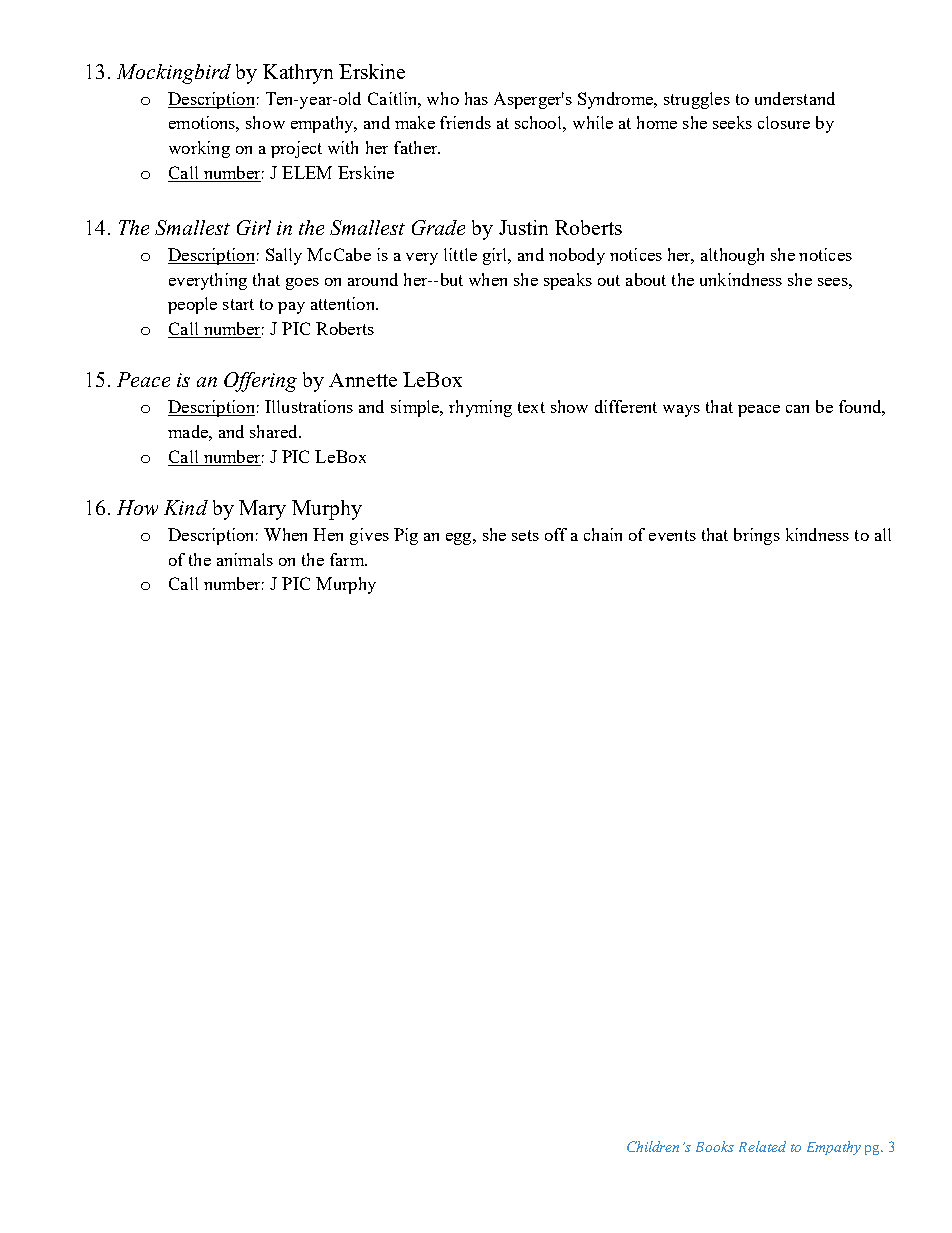  I want to click on sets, so click(525, 535).
